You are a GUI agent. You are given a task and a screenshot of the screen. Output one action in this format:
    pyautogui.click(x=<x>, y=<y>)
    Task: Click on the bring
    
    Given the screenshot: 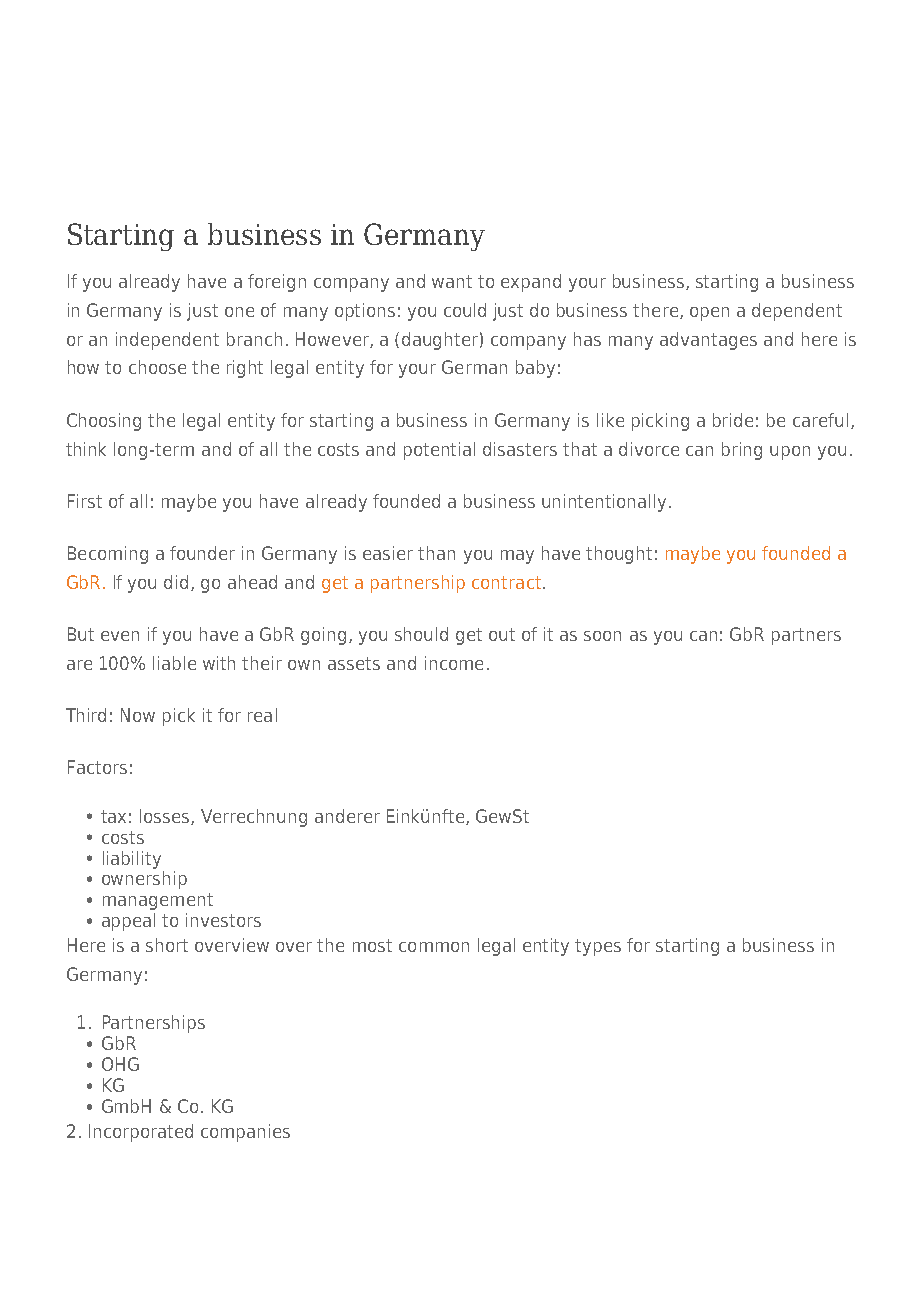 What is the action you would take?
    pyautogui.click(x=742, y=451)
